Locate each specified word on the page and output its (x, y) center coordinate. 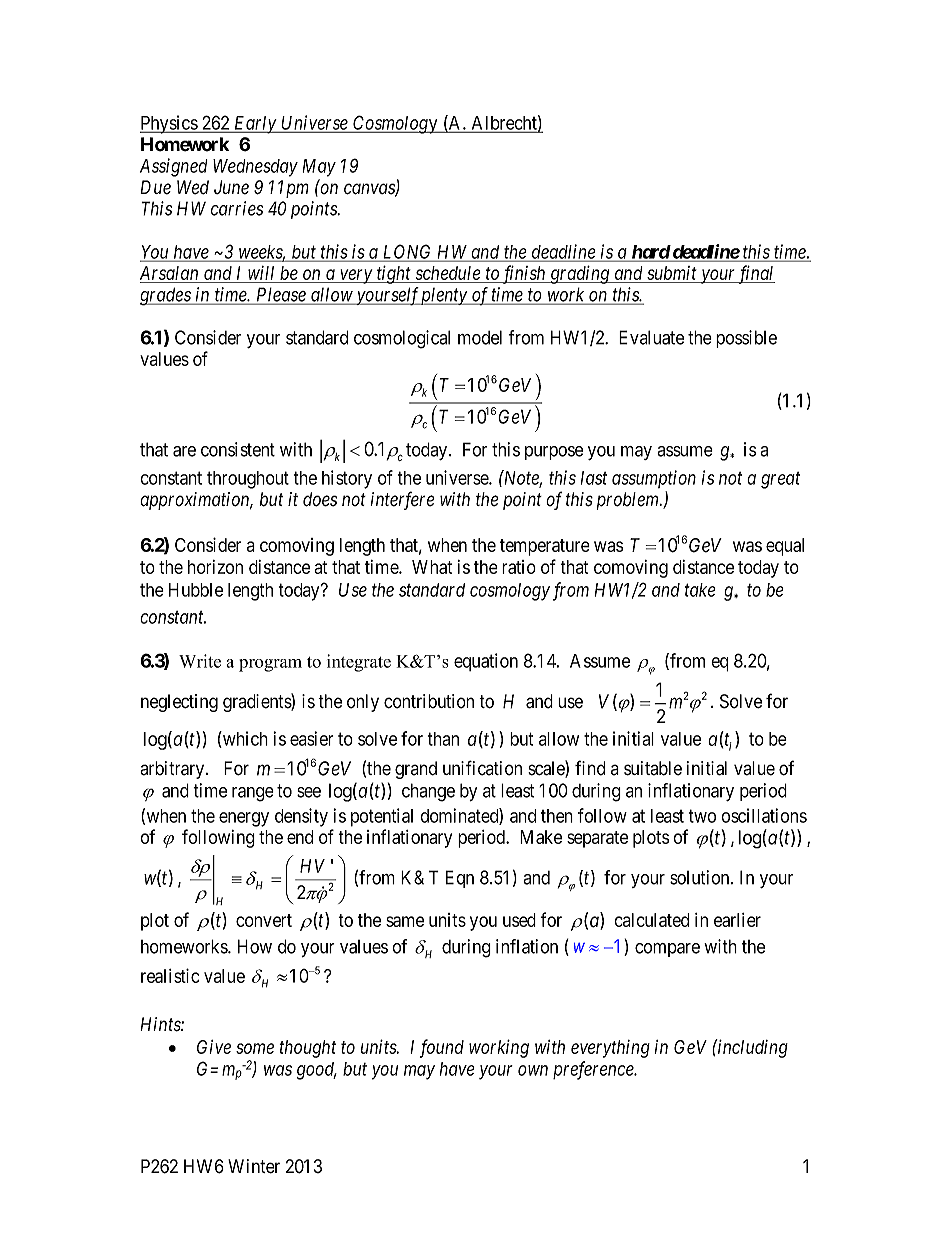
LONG (408, 252)
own (533, 1070)
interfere (402, 500)
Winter (254, 1166)
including (752, 1048)
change (428, 792)
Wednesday (255, 168)
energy (244, 819)
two (702, 816)
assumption (654, 479)
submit (672, 274)
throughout (248, 480)
